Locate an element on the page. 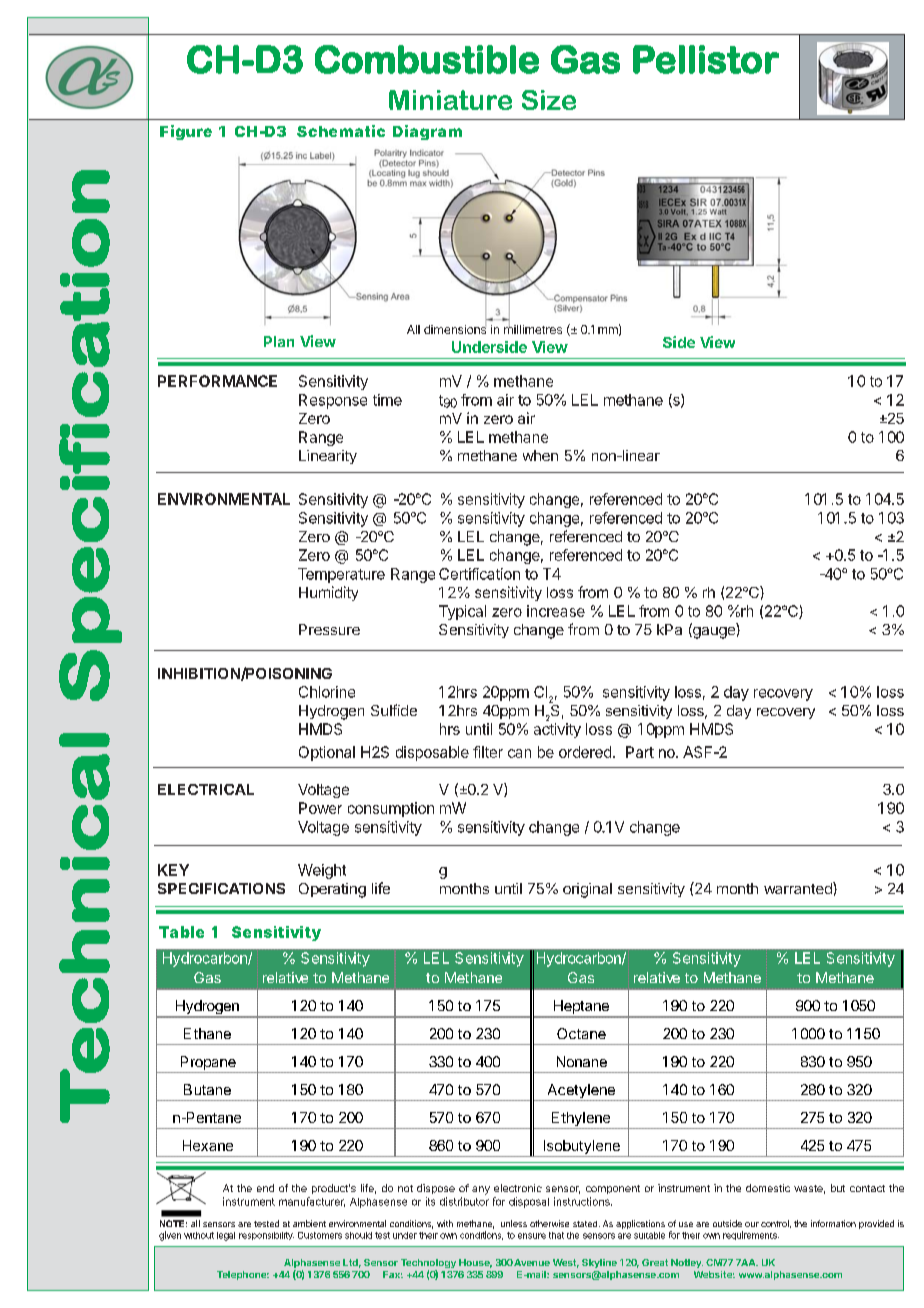 This page has height=1308, width=924. Figure is located at coordinates (186, 132).
